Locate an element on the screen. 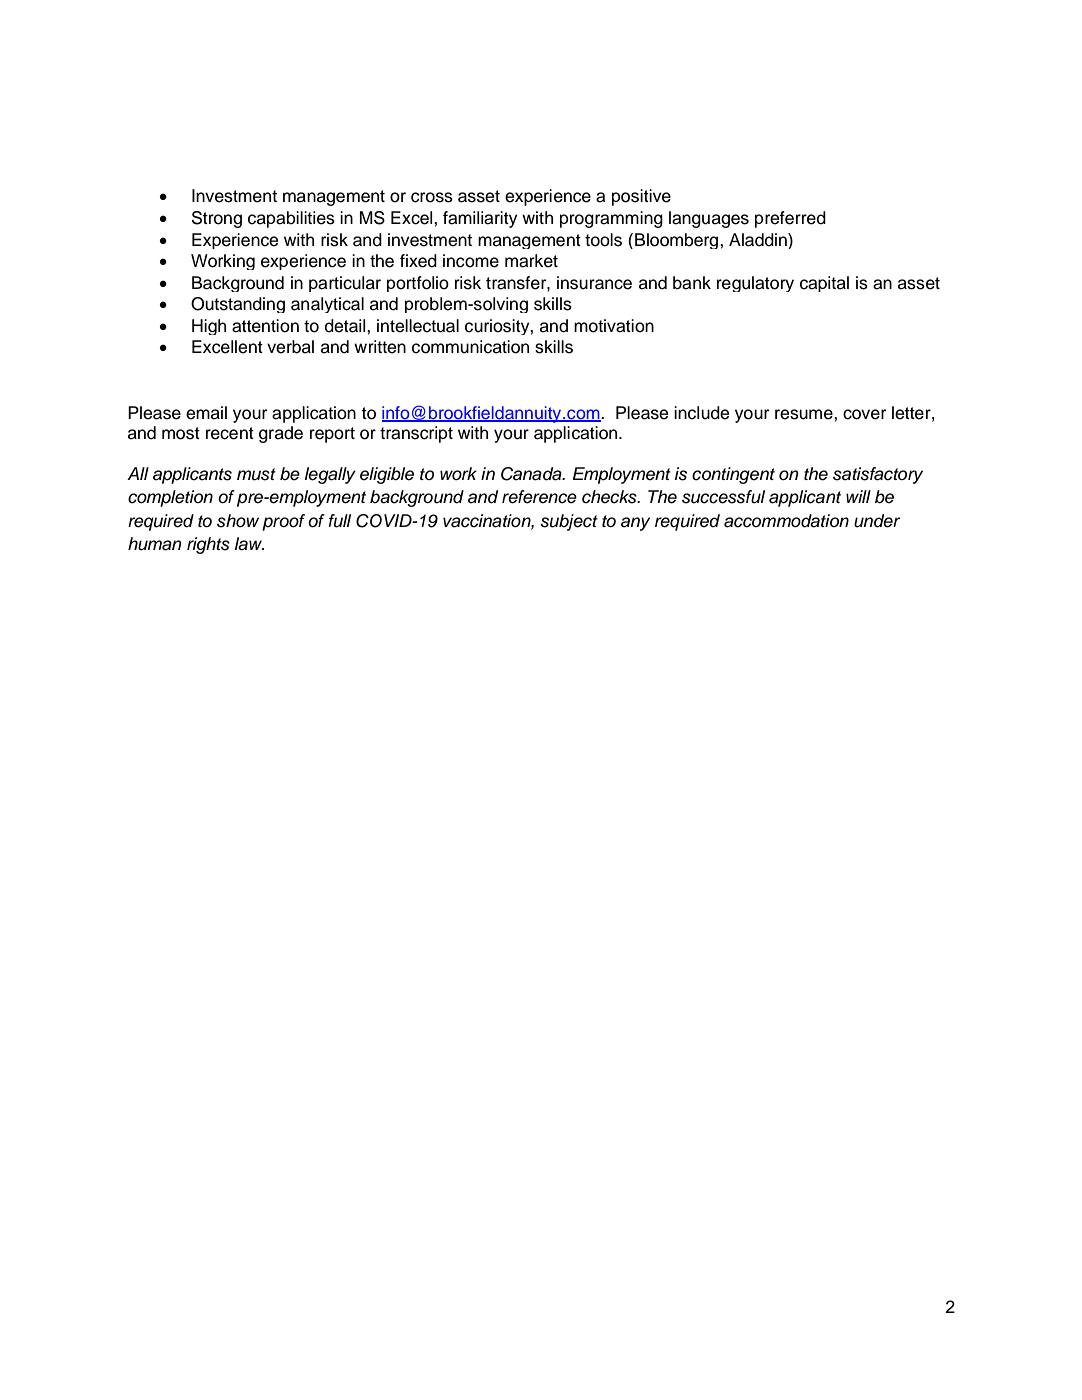 The height and width of the screenshot is (1400, 1082). familiarity is located at coordinates (480, 219).
